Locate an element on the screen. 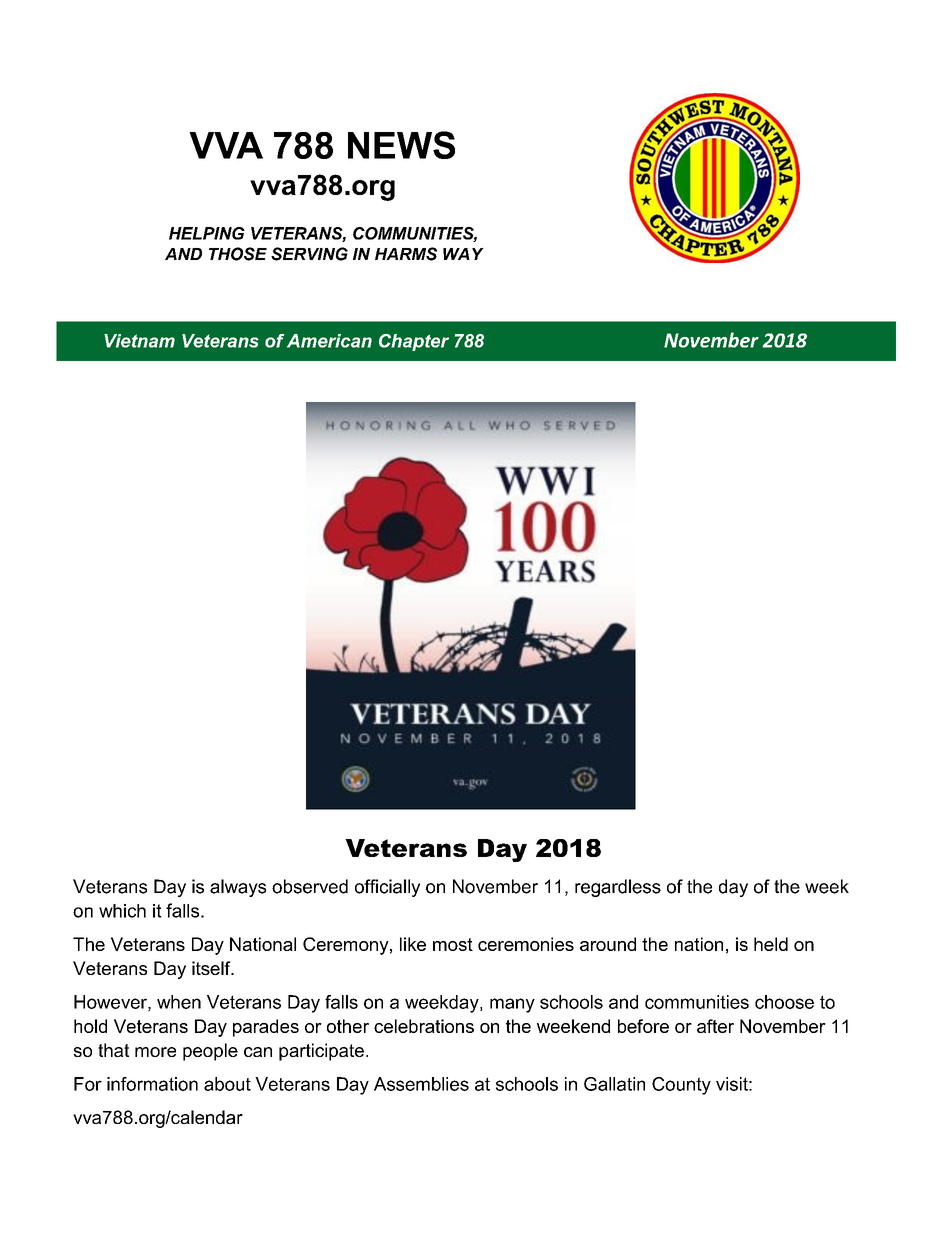 This screenshot has width=952, height=1233. American is located at coordinates (329, 341).
